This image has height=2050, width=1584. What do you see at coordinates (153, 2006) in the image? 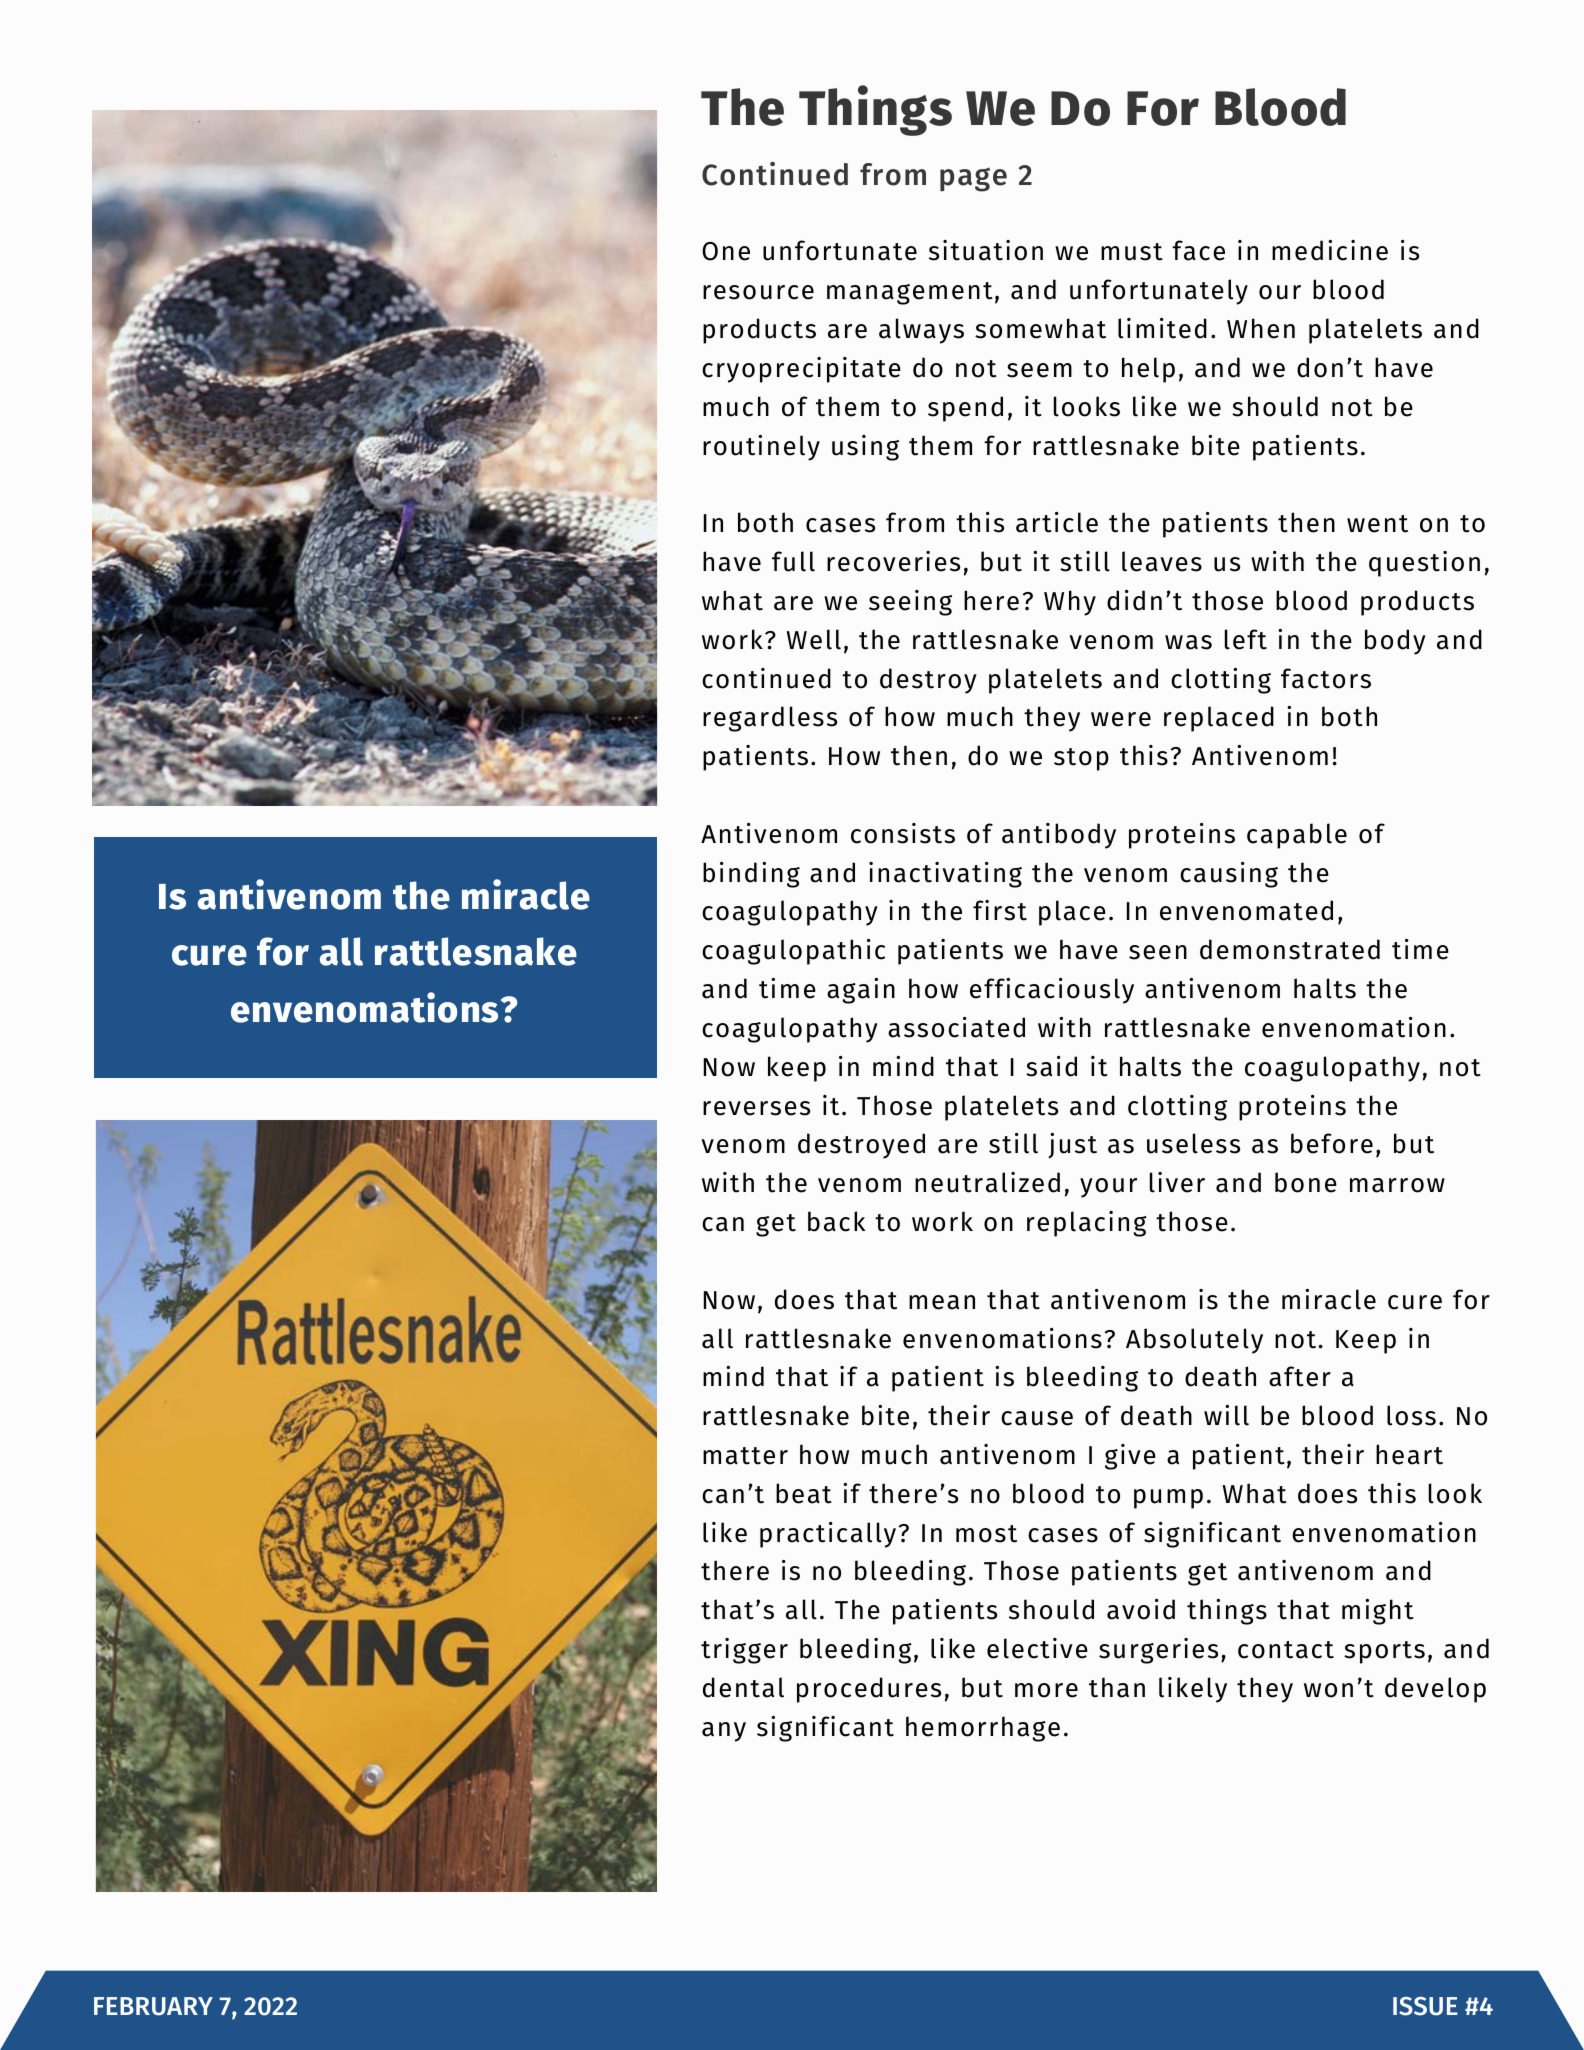
I see `FEBRUARY` at bounding box center [153, 2006].
